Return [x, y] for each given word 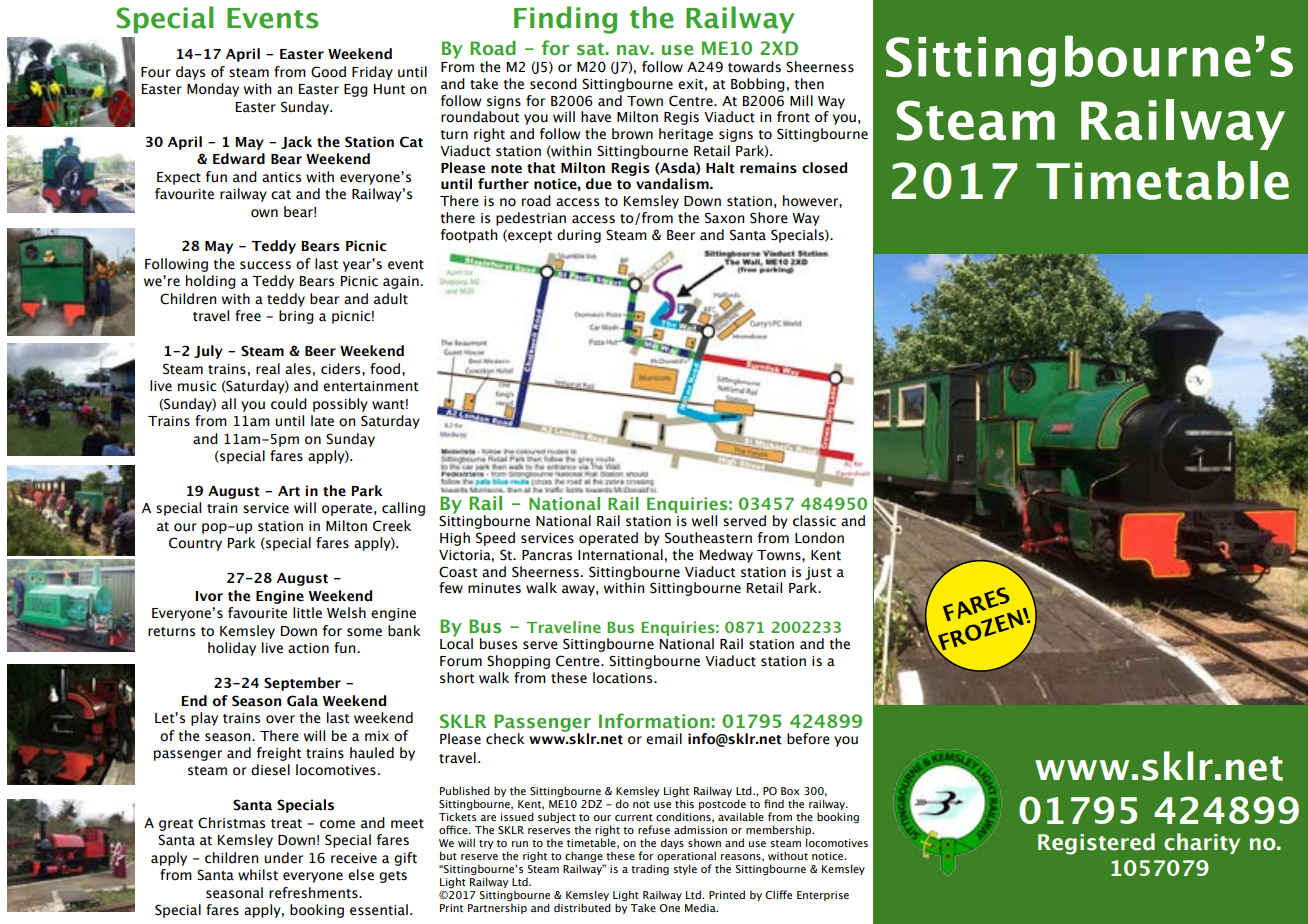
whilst [258, 875]
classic [814, 521]
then [809, 84]
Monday [213, 90]
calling [403, 509]
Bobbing [758, 85]
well [704, 521]
